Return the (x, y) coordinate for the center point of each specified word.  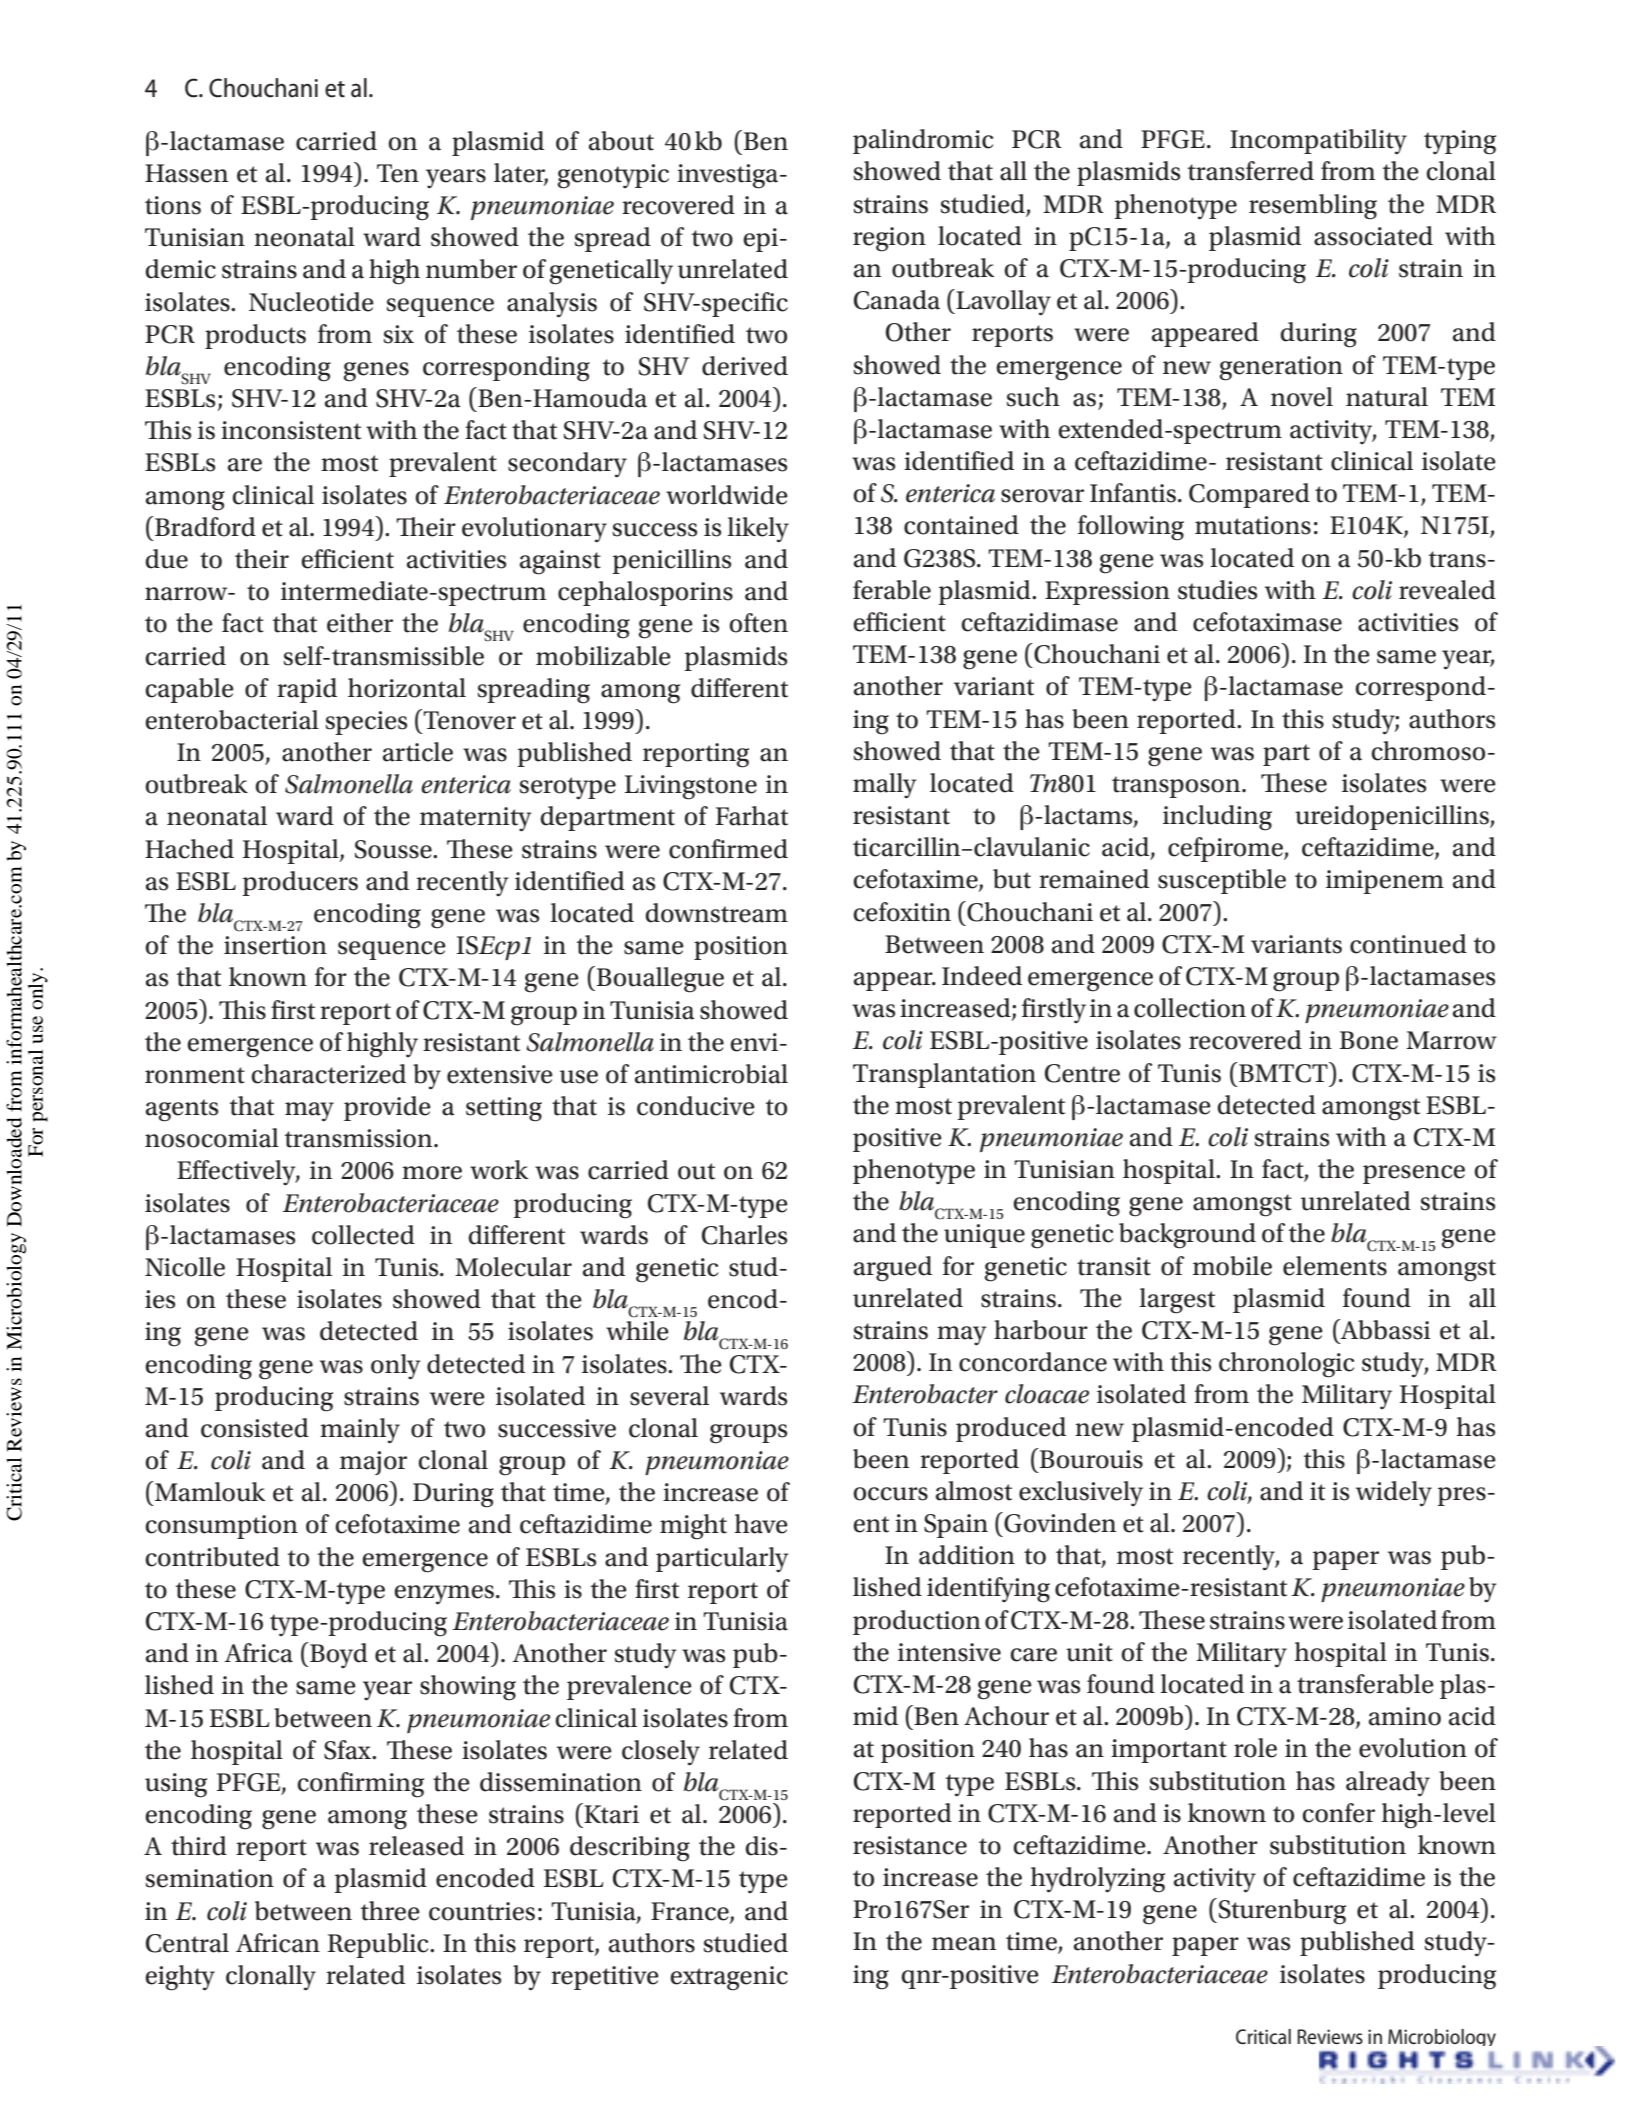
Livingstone (691, 787)
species (366, 723)
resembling (1313, 207)
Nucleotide (311, 302)
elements (1335, 1266)
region (889, 239)
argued (893, 1269)
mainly (360, 1431)
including (1217, 818)
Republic (379, 1945)
